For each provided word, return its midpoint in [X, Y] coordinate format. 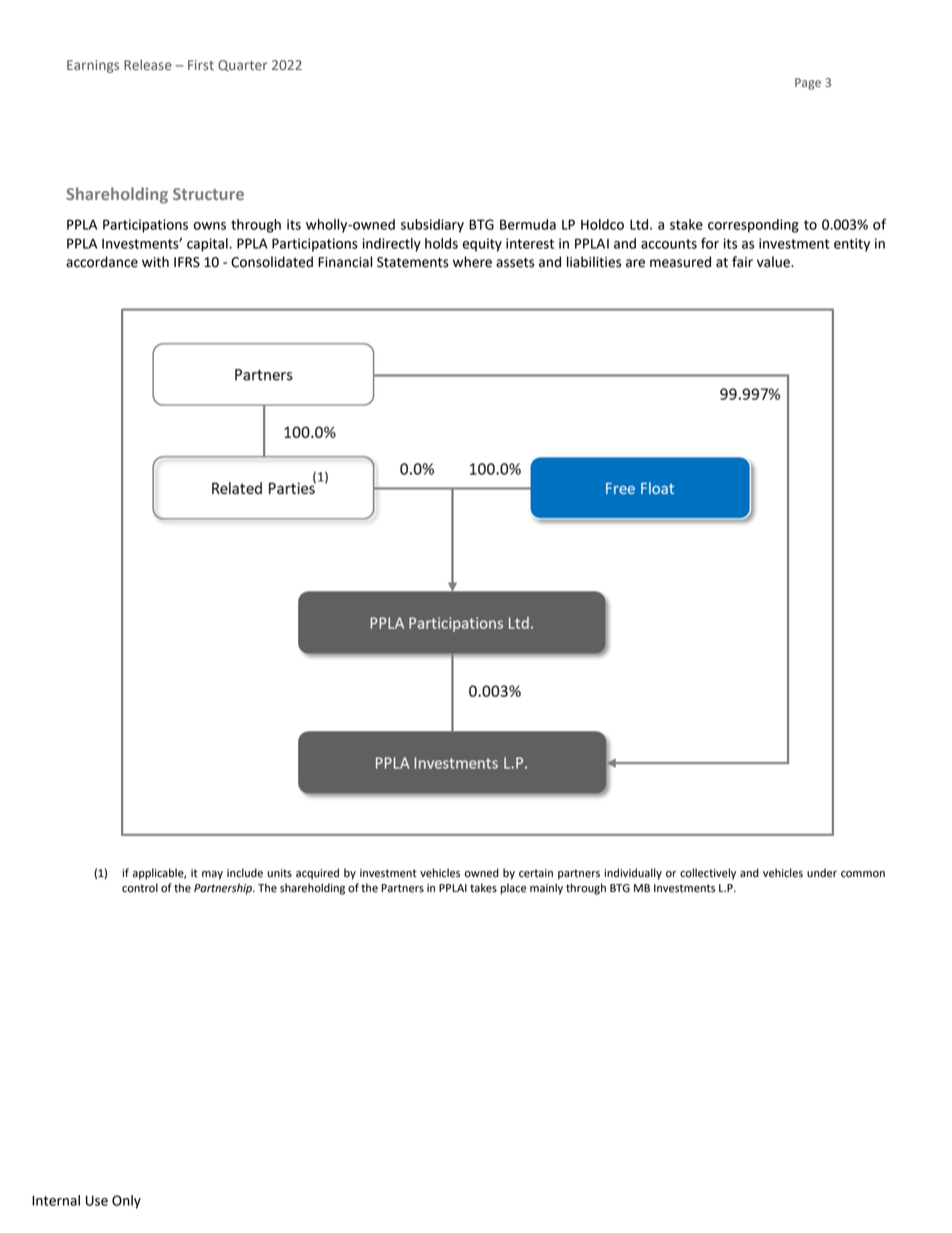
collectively [708, 874]
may [212, 875]
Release [148, 65]
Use [97, 1200]
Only [126, 1202]
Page [808, 84]
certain [536, 873]
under [822, 873]
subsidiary [432, 226]
